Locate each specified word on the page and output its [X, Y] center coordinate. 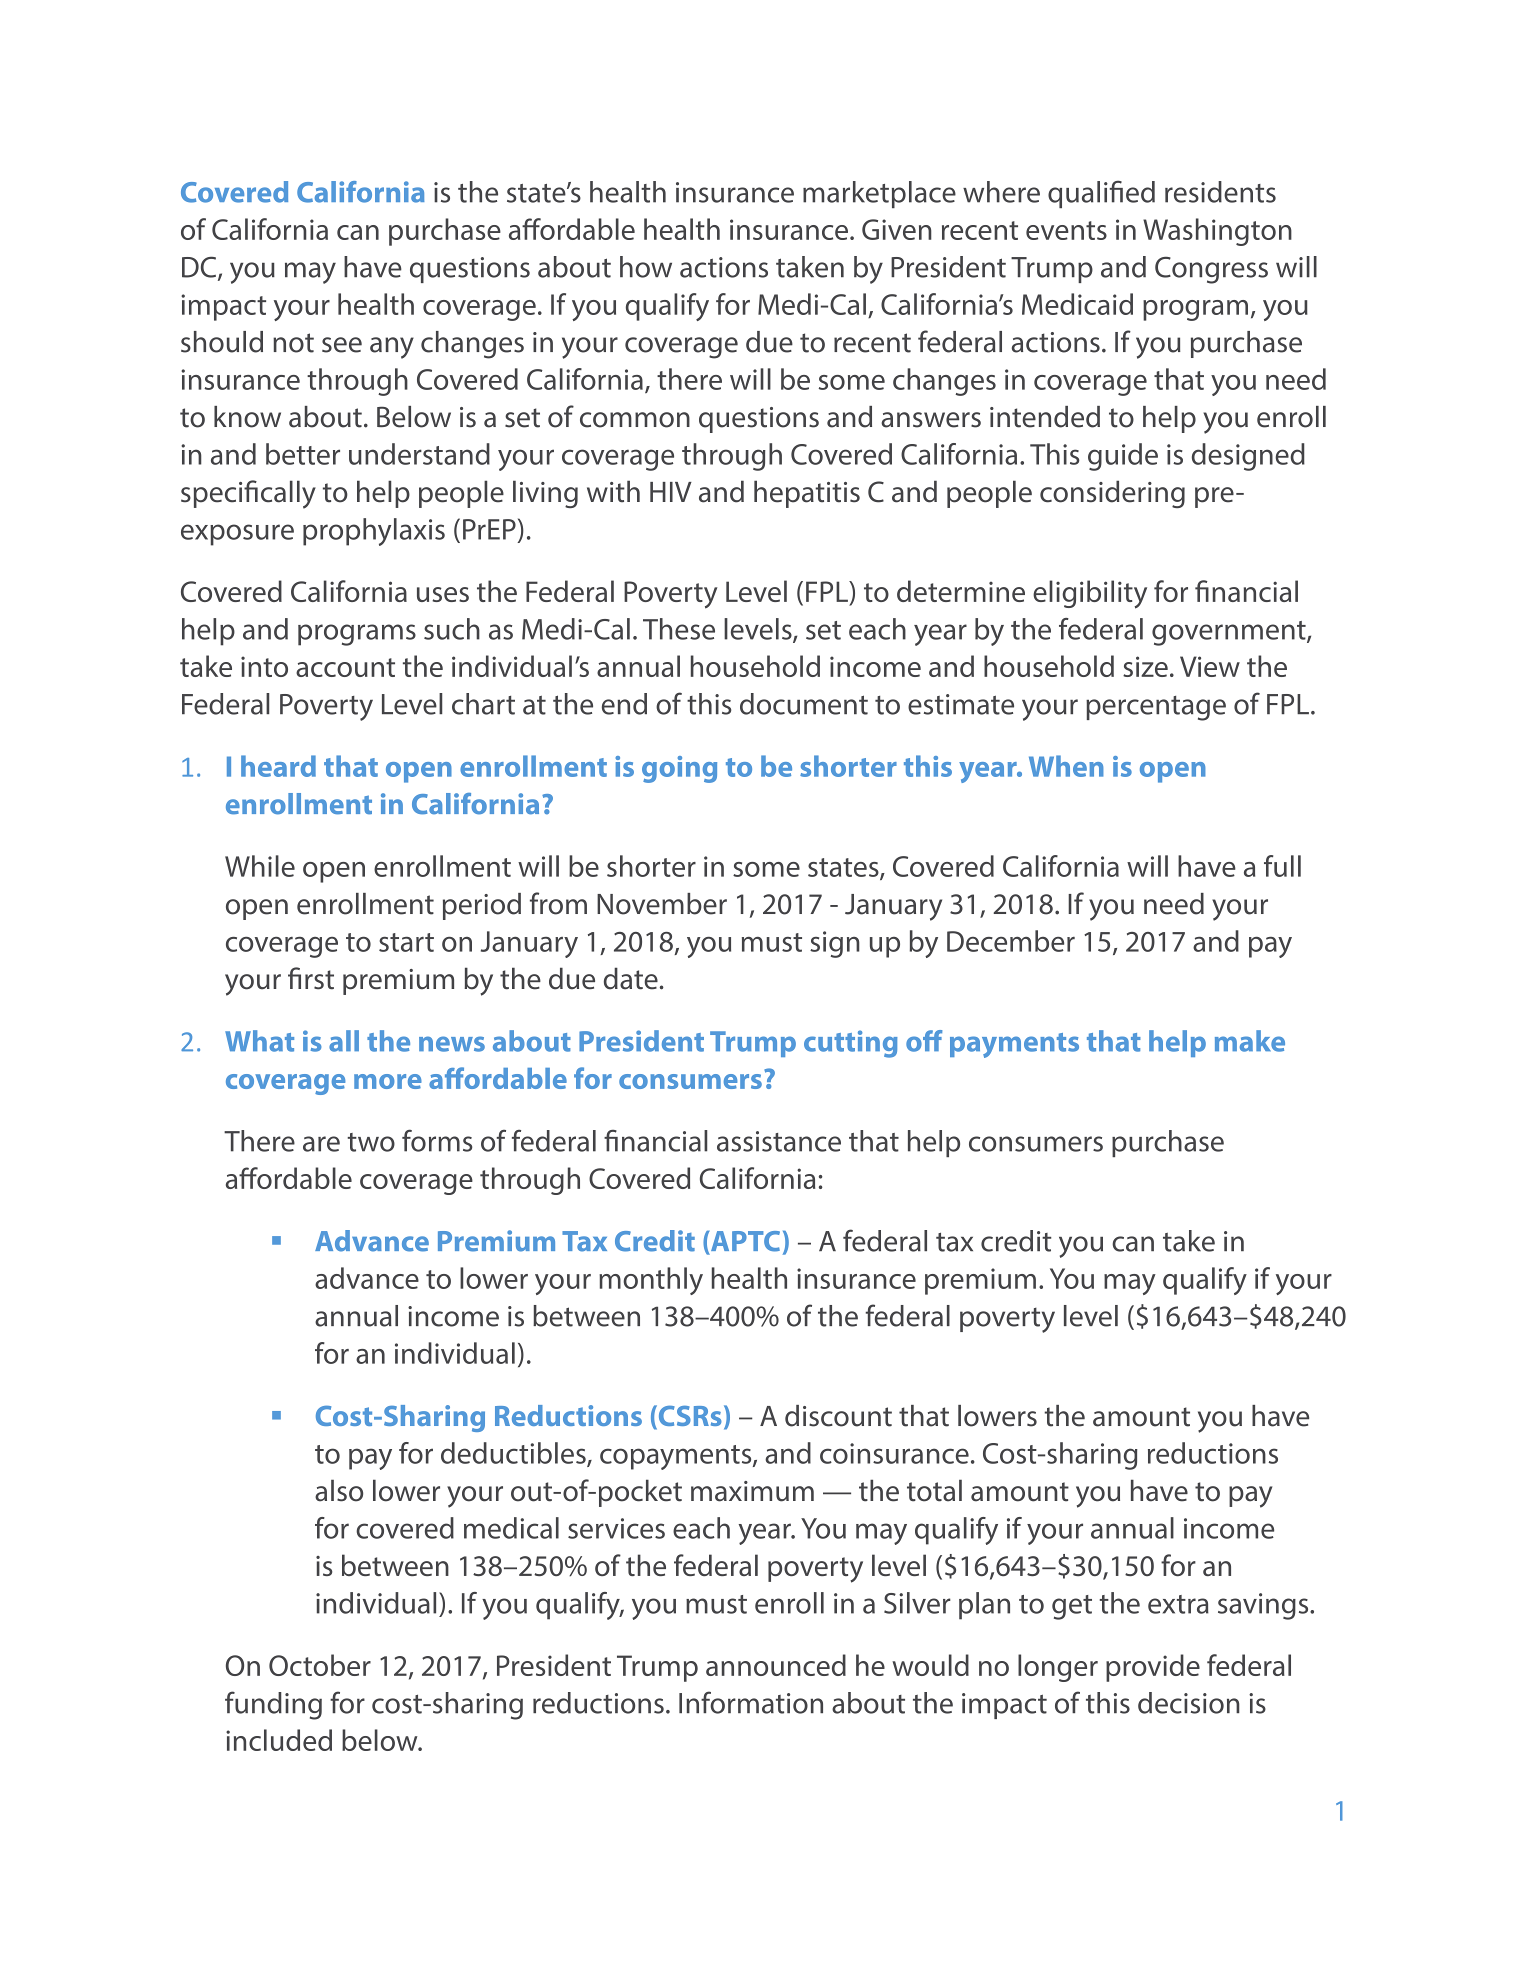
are [321, 1144]
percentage [1156, 708]
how [646, 267]
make [1250, 1041]
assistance [779, 1141]
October [320, 1665]
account [345, 667]
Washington [1217, 232]
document [804, 704]
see [342, 345]
